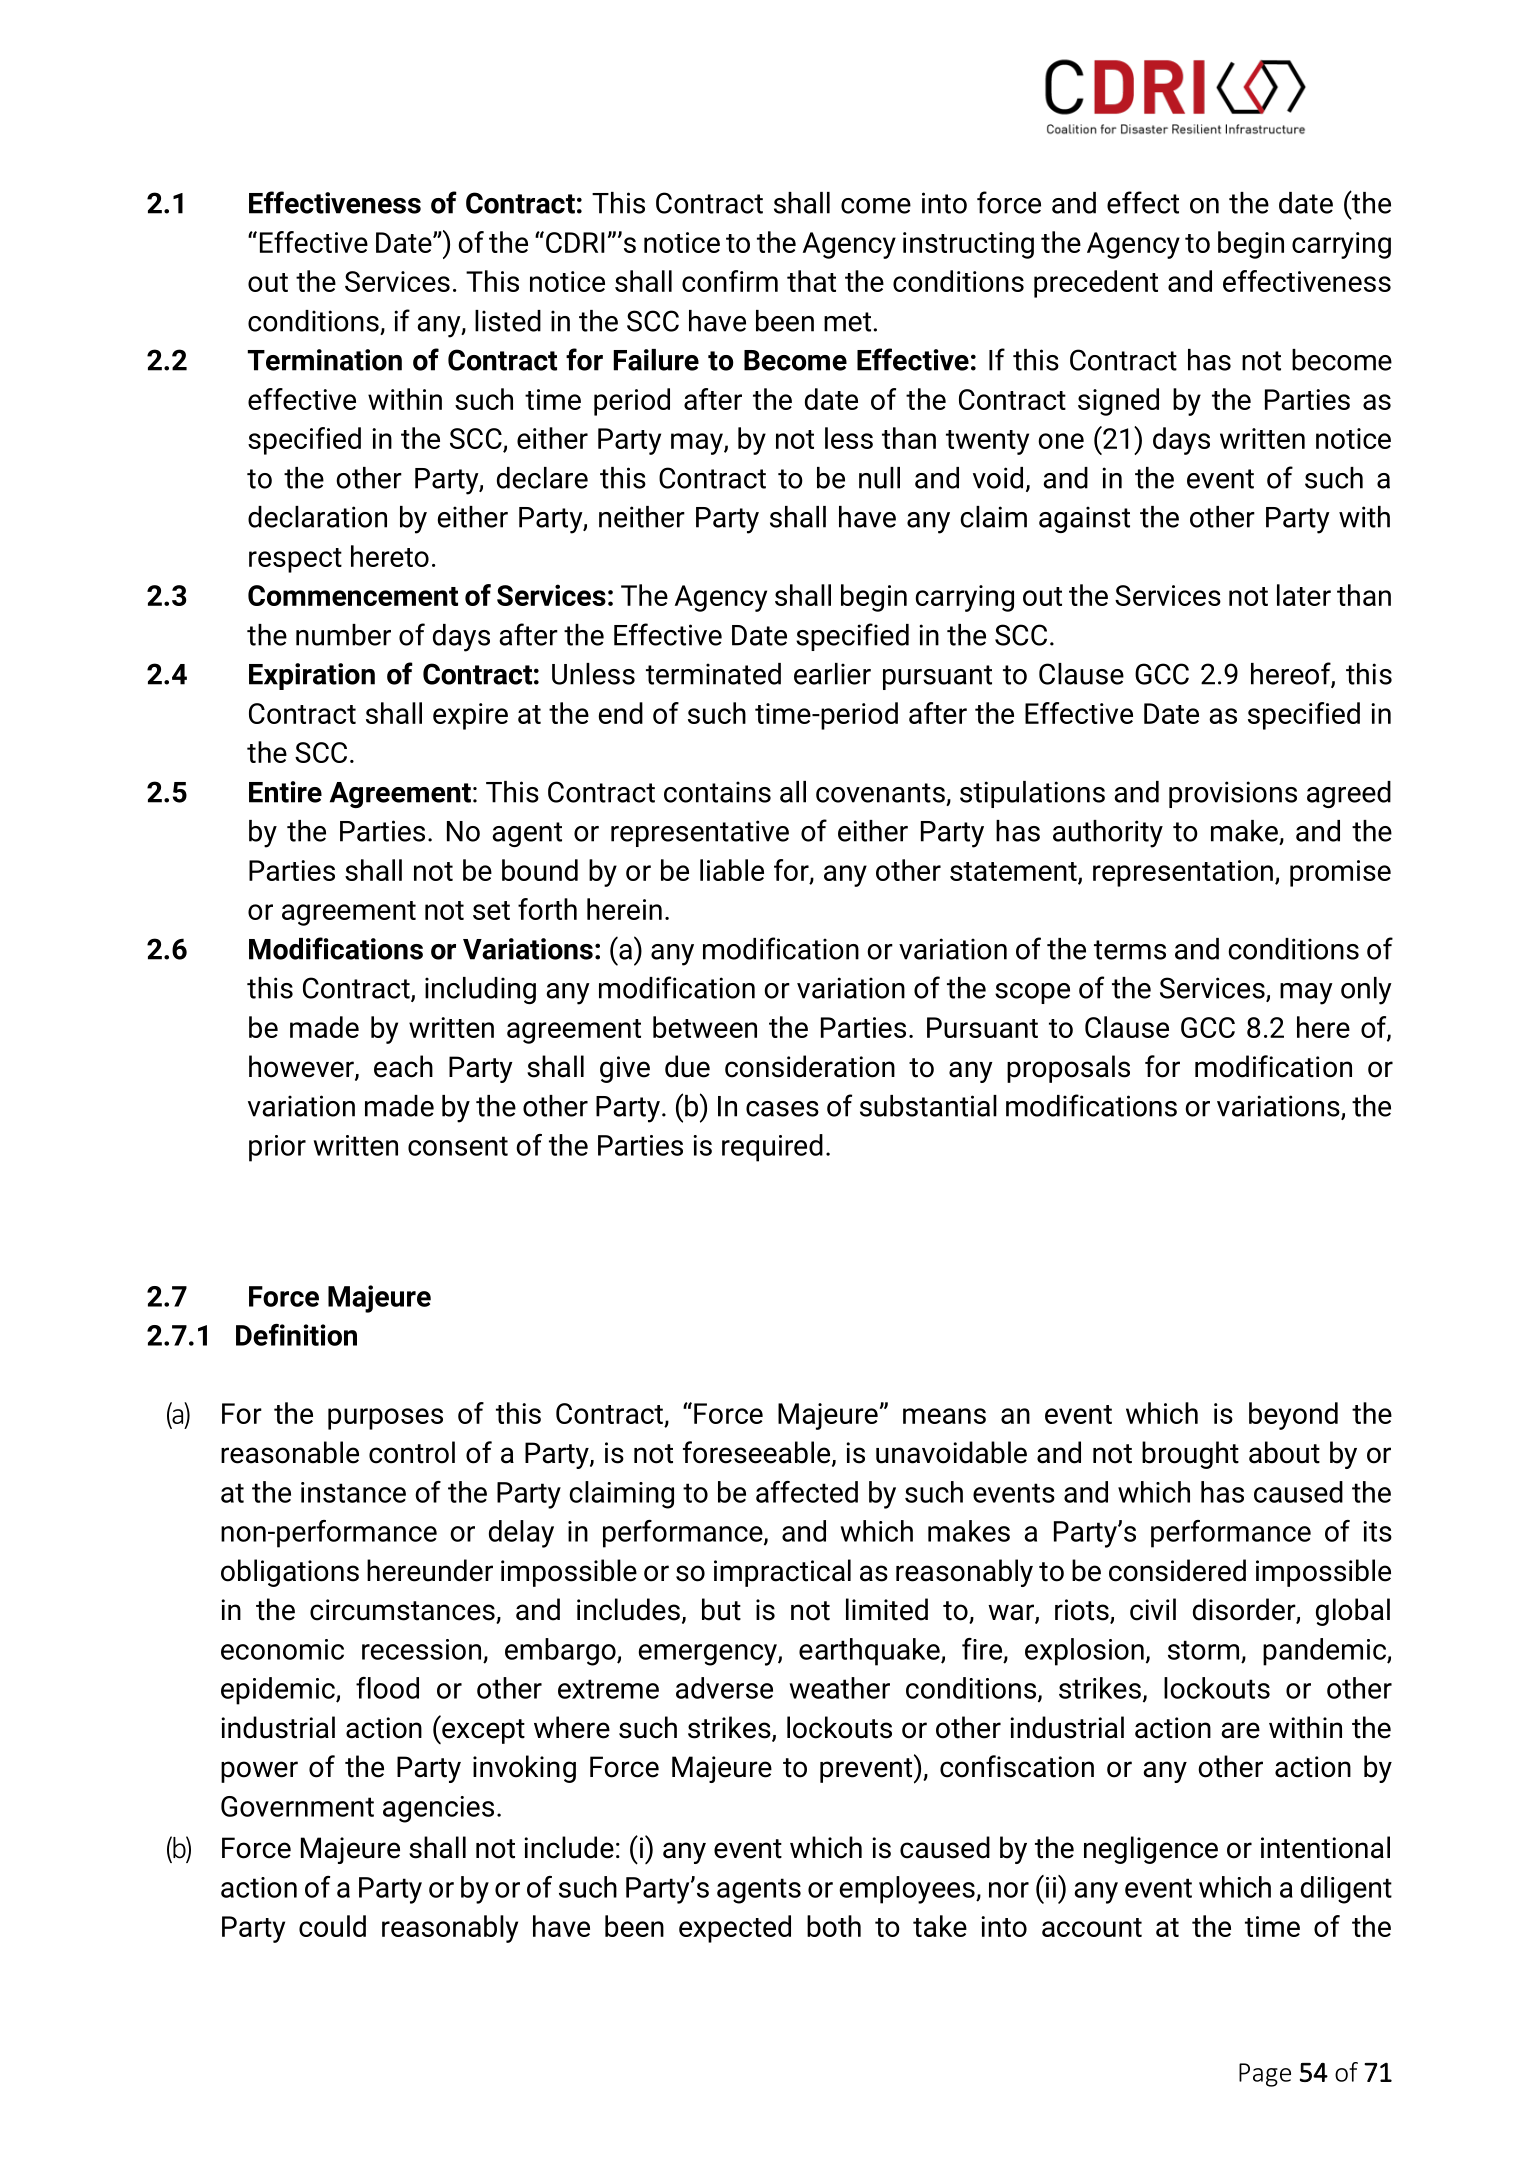  Describe the element at coordinates (832, 674) in the document. I see `earlier` at that location.
